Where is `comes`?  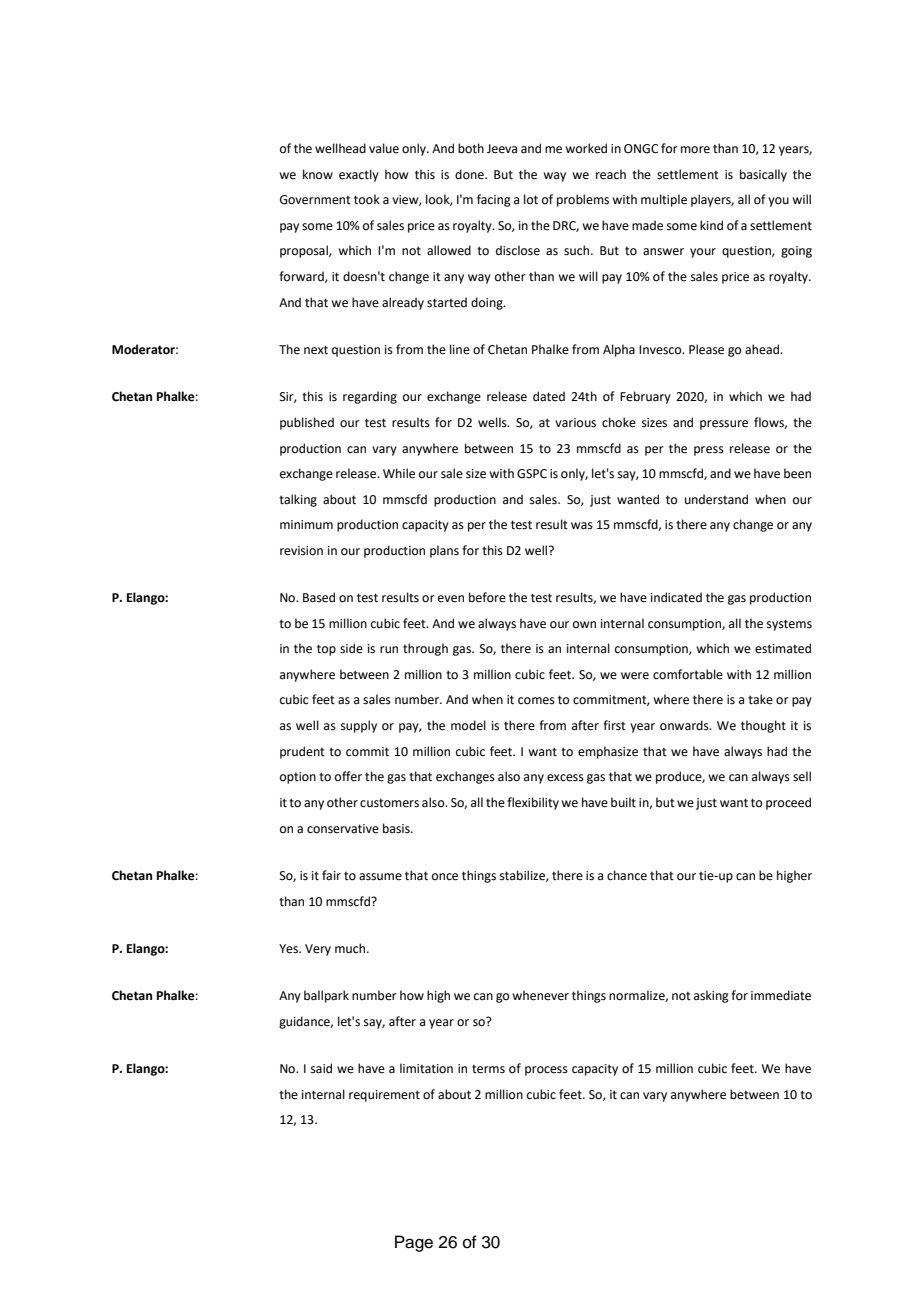 comes is located at coordinates (536, 701).
